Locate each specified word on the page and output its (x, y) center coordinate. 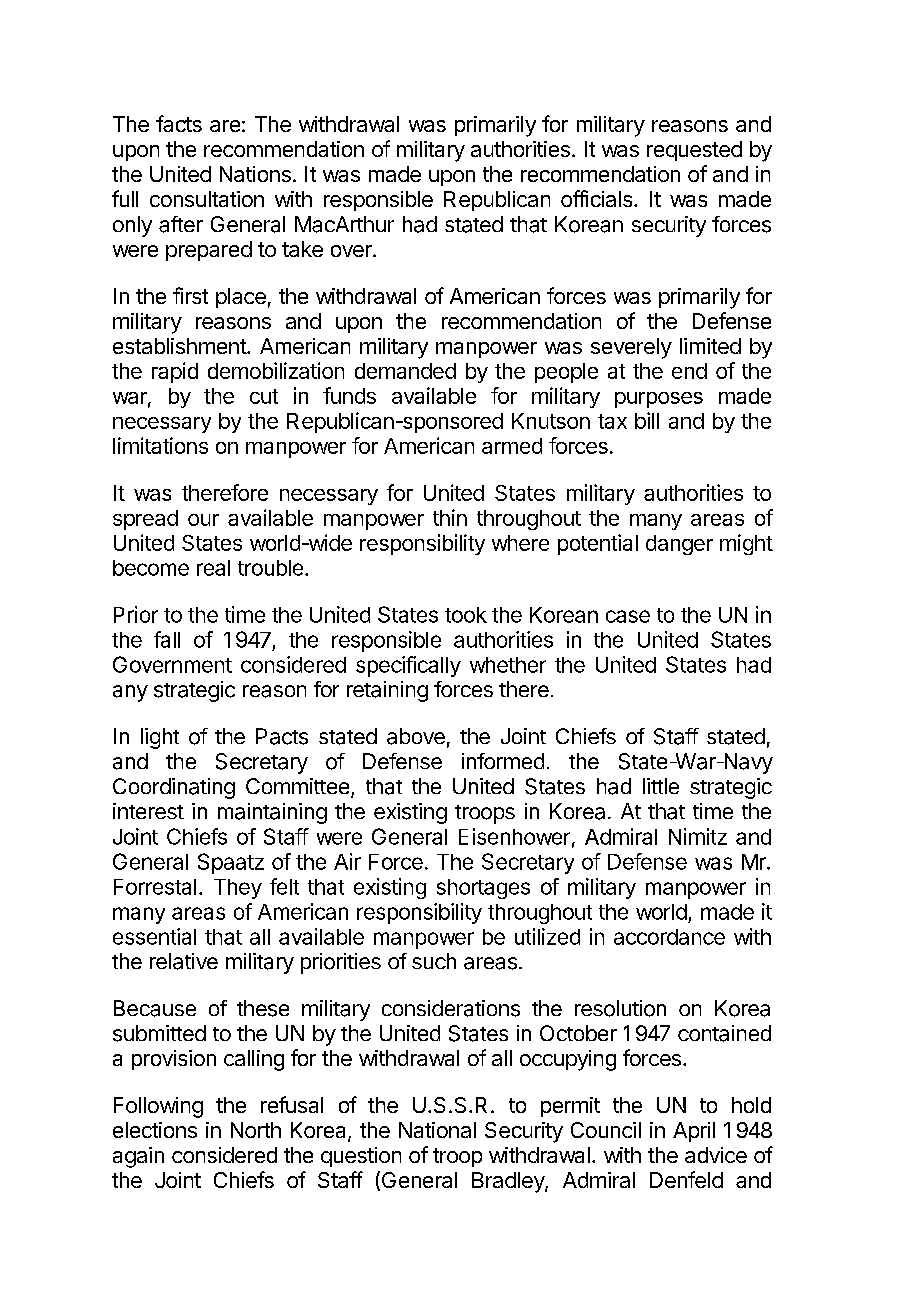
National (437, 1130)
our (203, 520)
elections (155, 1130)
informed (503, 761)
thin (450, 517)
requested (694, 151)
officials (598, 198)
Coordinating (174, 788)
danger (679, 545)
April (694, 1132)
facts (179, 123)
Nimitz (698, 836)
